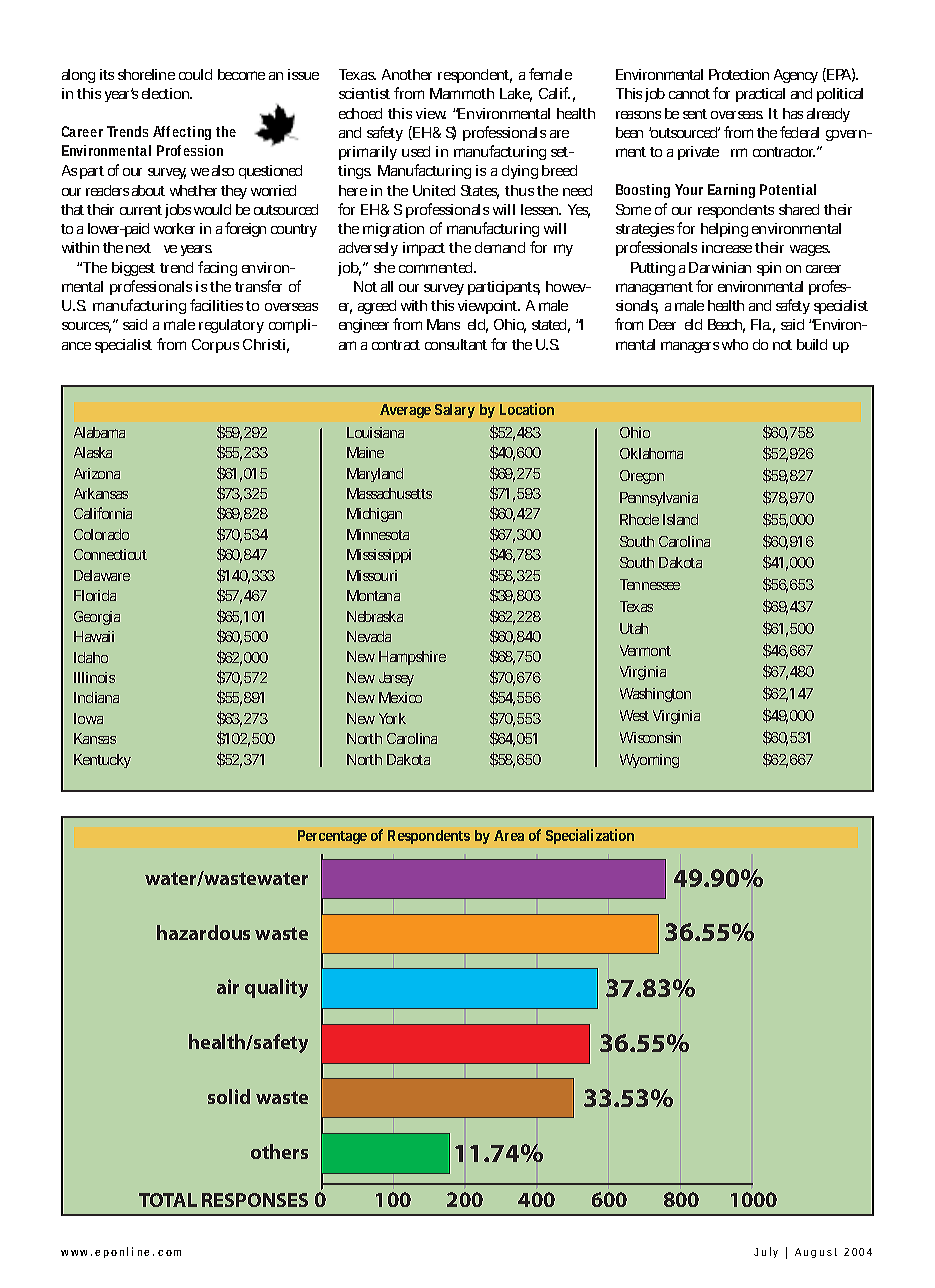 This screenshot has height=1288, width=935. I want to click on Massachusetts, so click(389, 493).
